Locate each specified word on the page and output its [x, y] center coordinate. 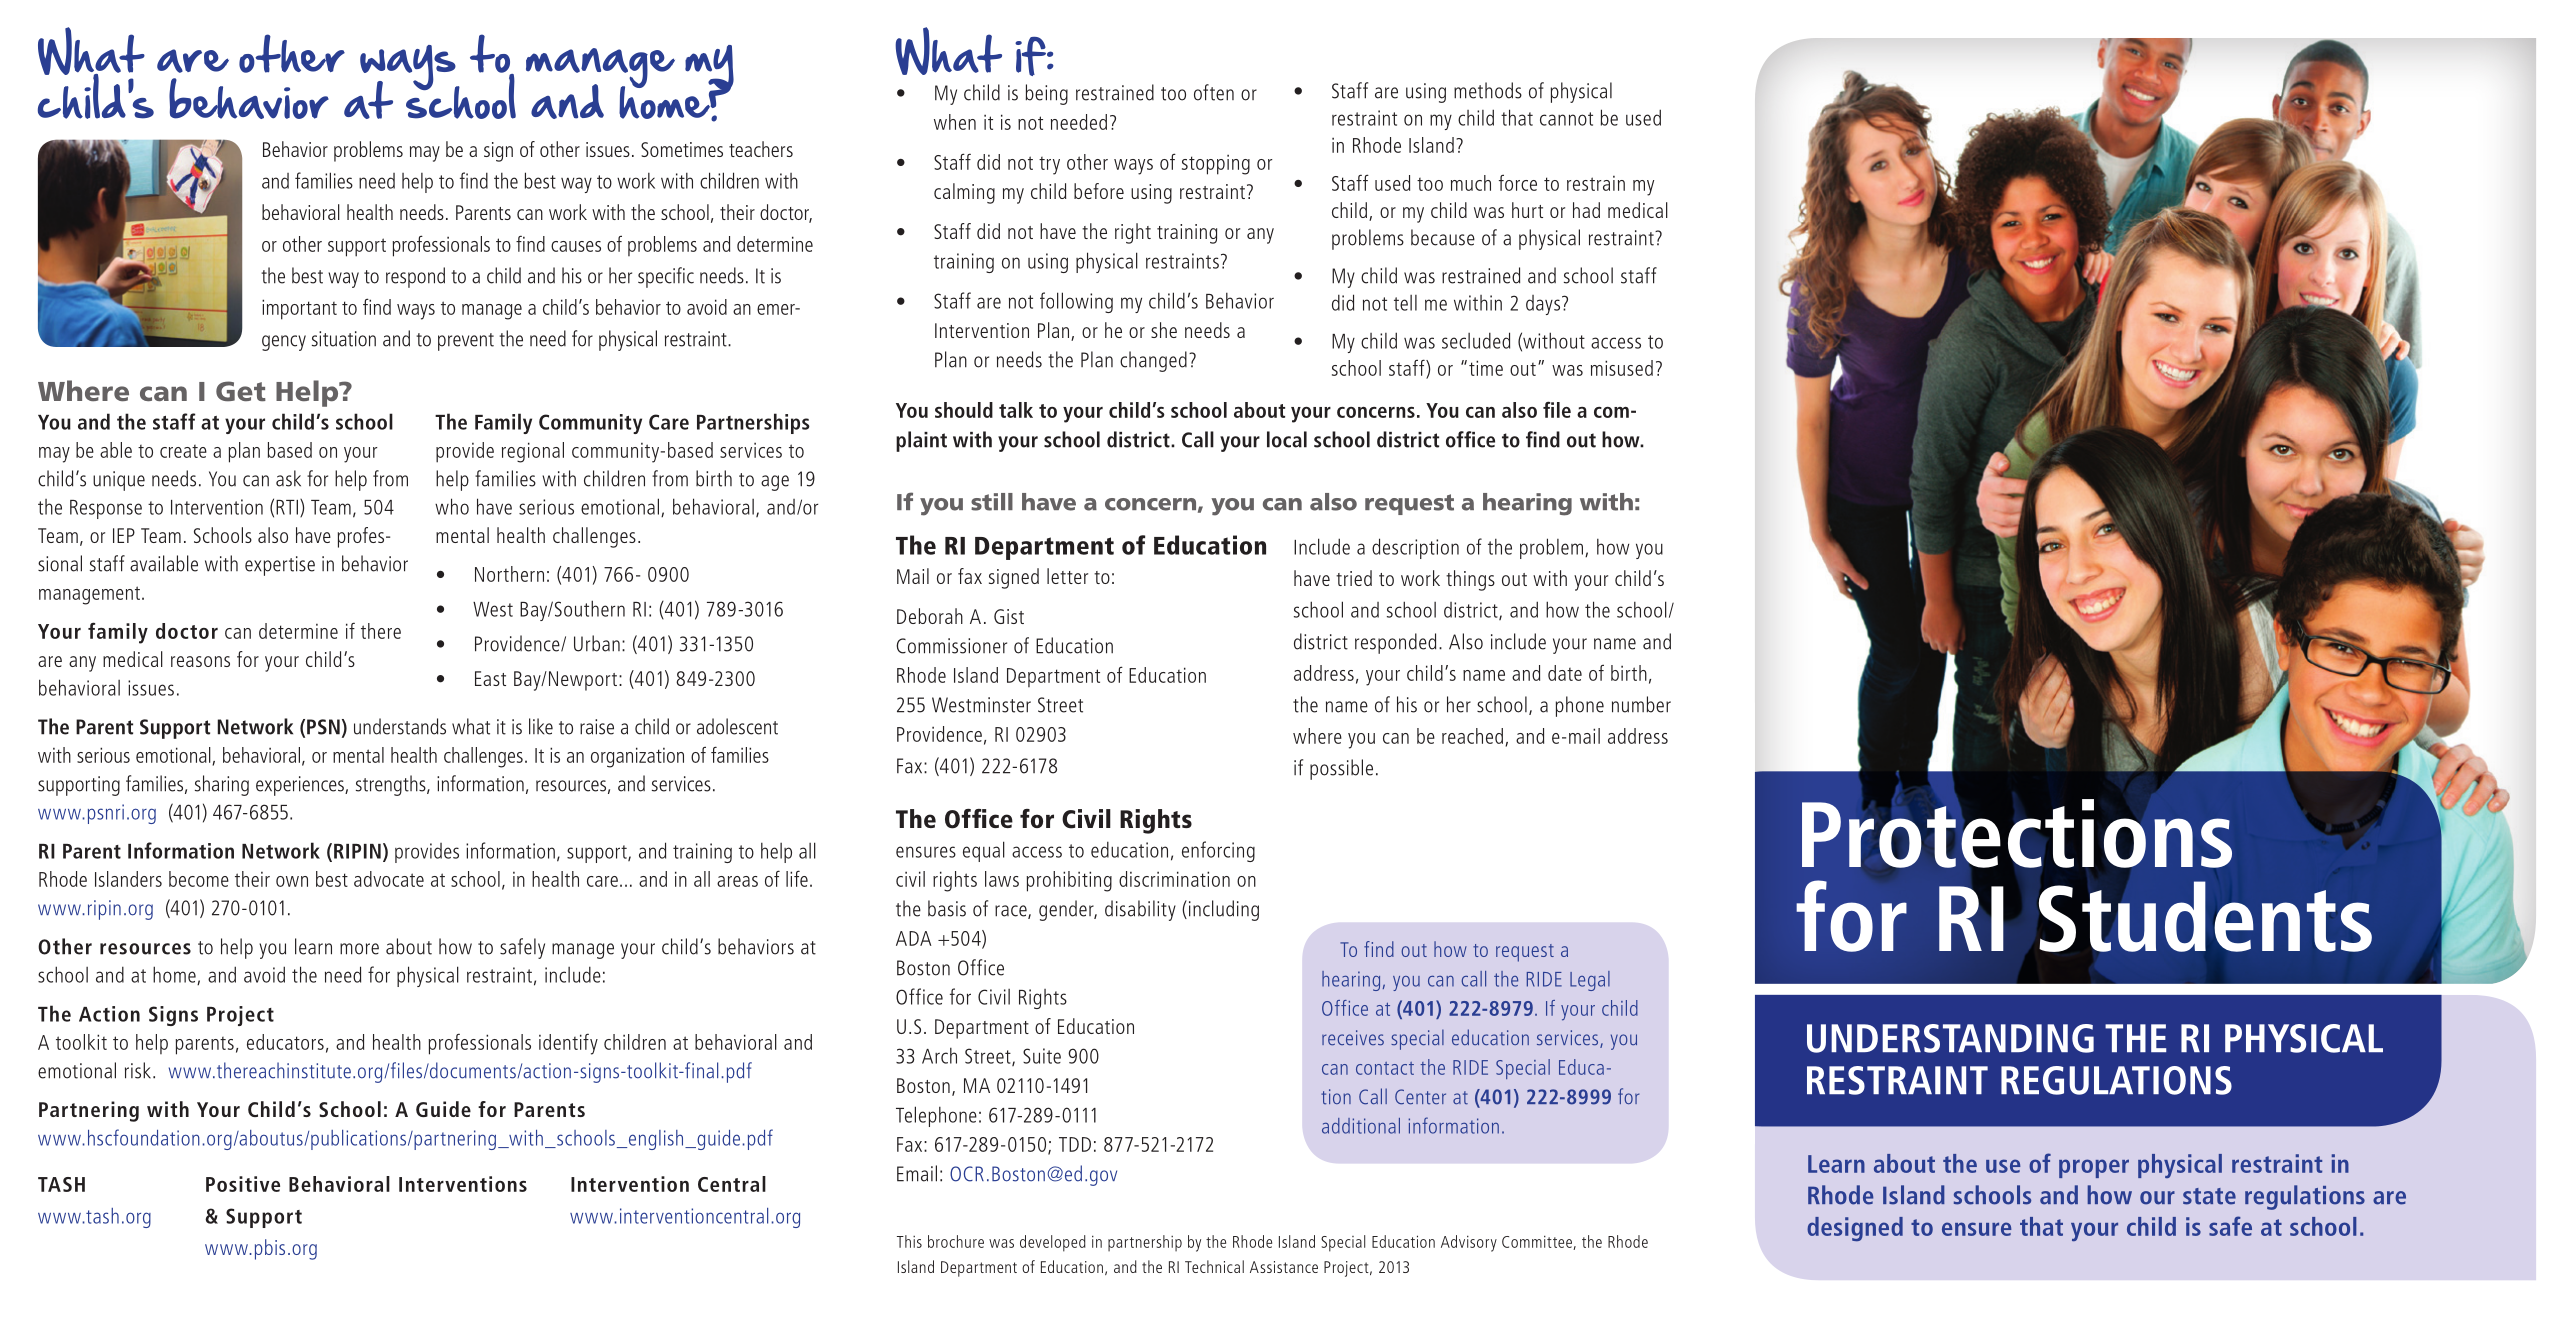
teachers [761, 149]
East [490, 678]
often [1214, 92]
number [1641, 704]
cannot [1566, 119]
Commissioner [951, 646]
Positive [243, 1184]
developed [1053, 1243]
